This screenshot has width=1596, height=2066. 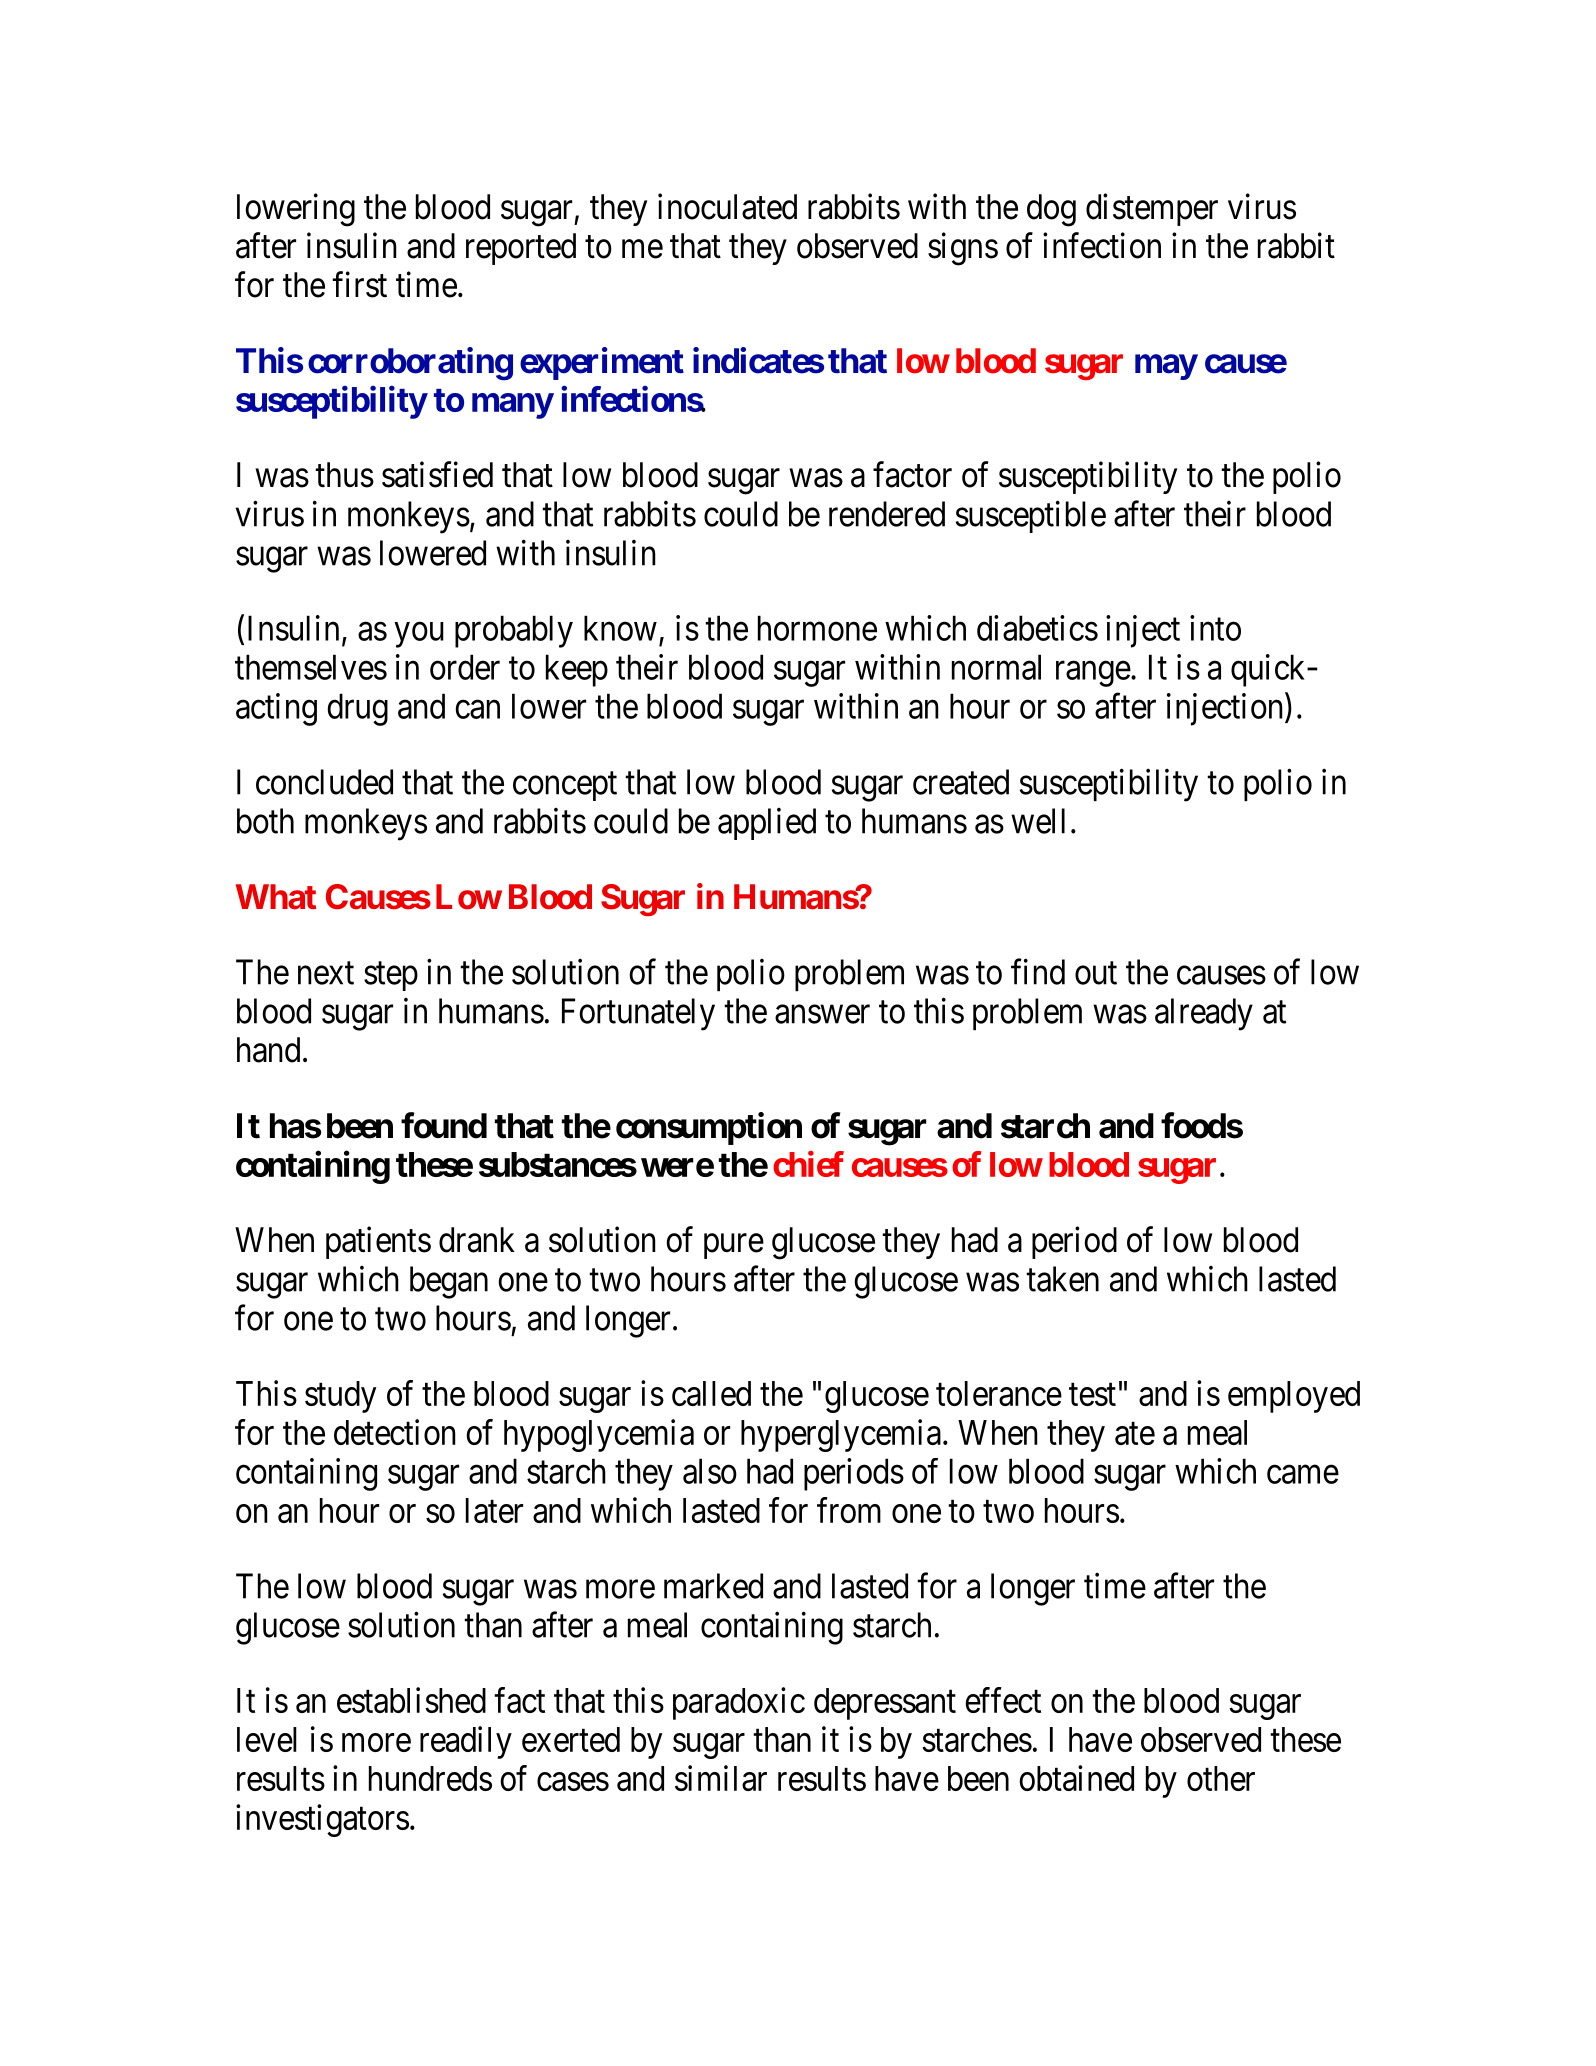 I want to click on established, so click(x=411, y=1700).
